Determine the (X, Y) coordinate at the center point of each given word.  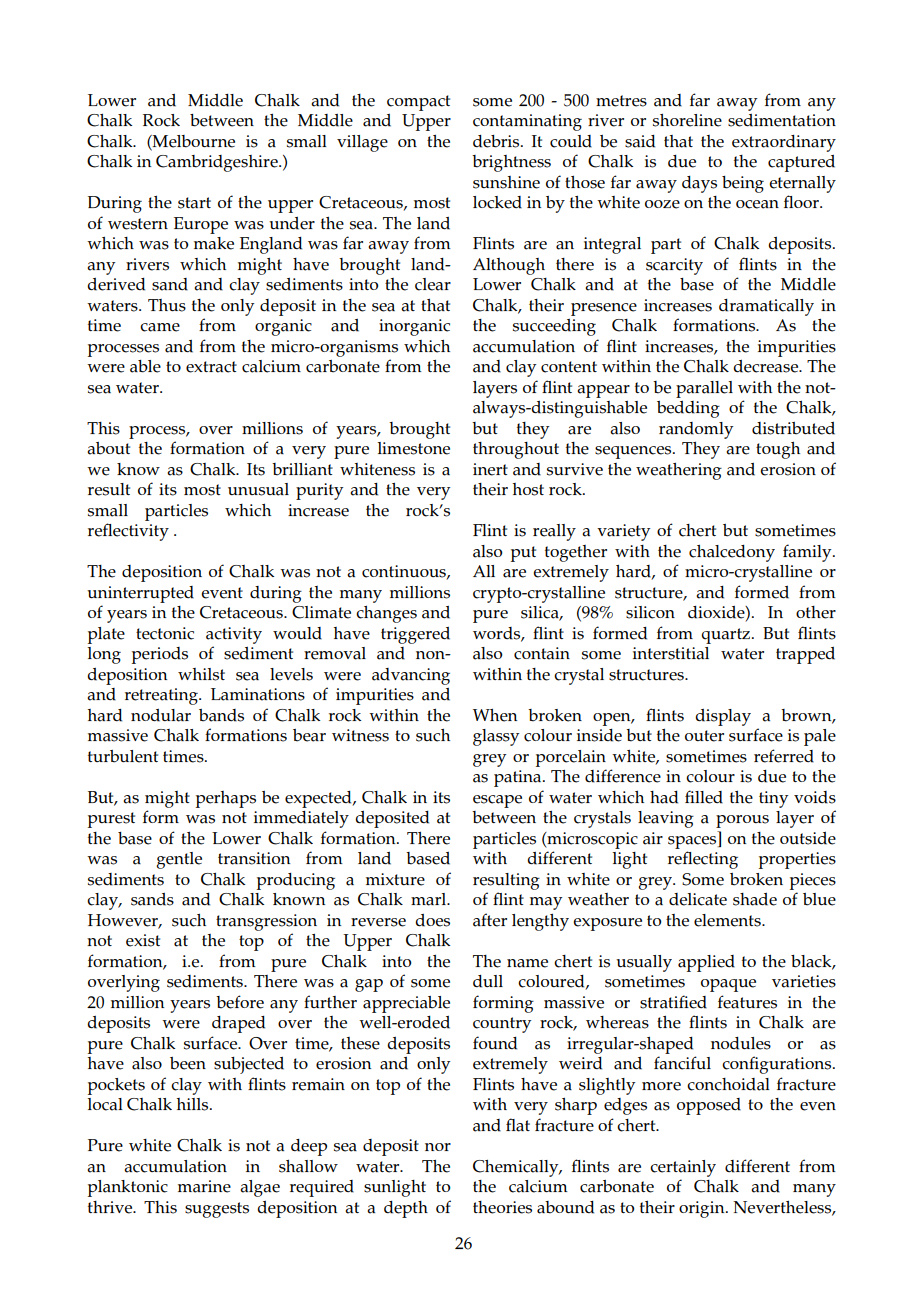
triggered (415, 635)
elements (728, 920)
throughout (516, 450)
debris (497, 141)
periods (160, 655)
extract (211, 367)
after (490, 920)
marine (204, 1186)
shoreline (687, 120)
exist (143, 940)
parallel (704, 389)
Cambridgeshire (218, 163)
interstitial (671, 653)
